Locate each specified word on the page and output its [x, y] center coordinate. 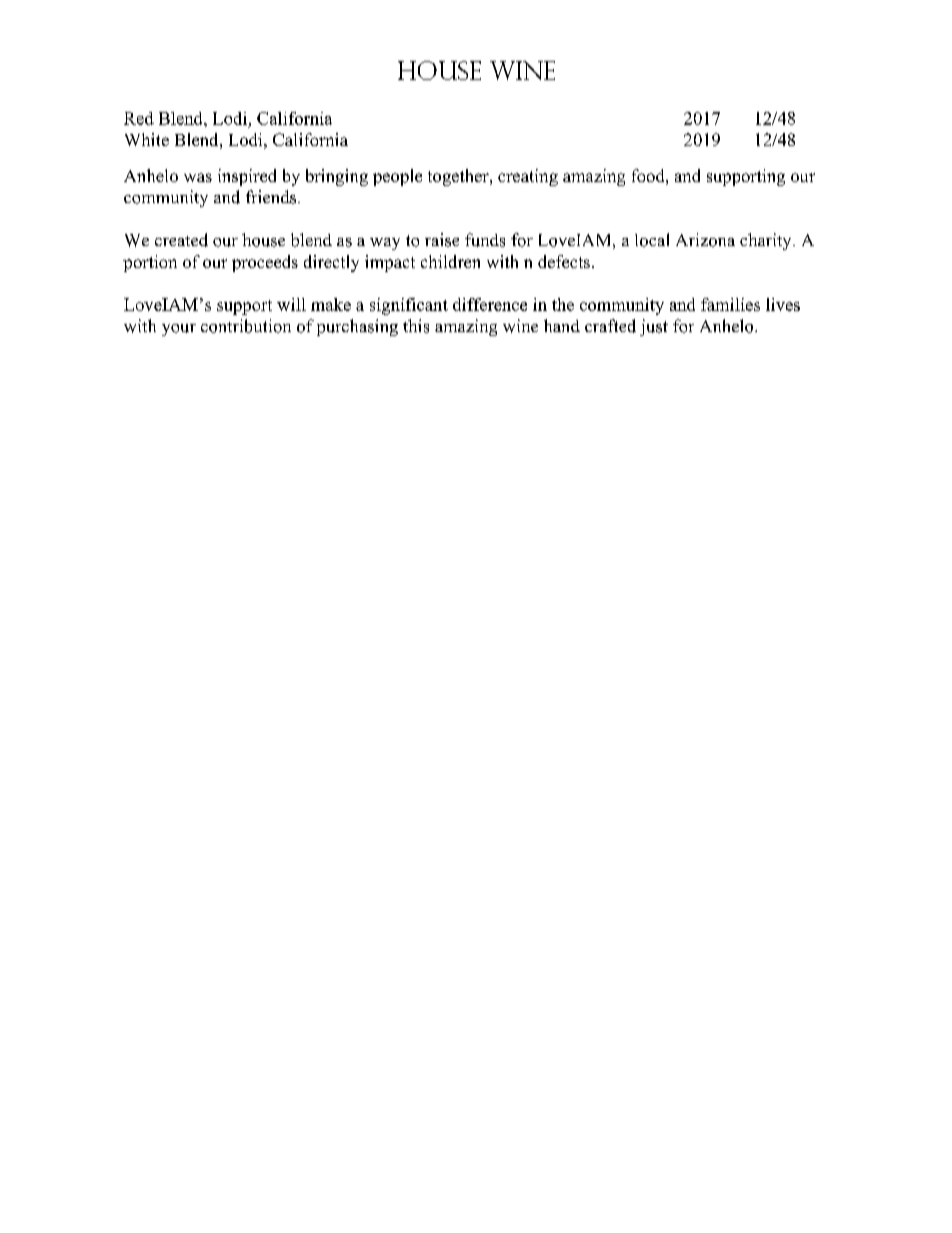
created [181, 240]
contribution [246, 326]
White [147, 139]
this [416, 326]
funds [485, 240]
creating [528, 177]
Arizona [705, 240]
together [459, 177]
